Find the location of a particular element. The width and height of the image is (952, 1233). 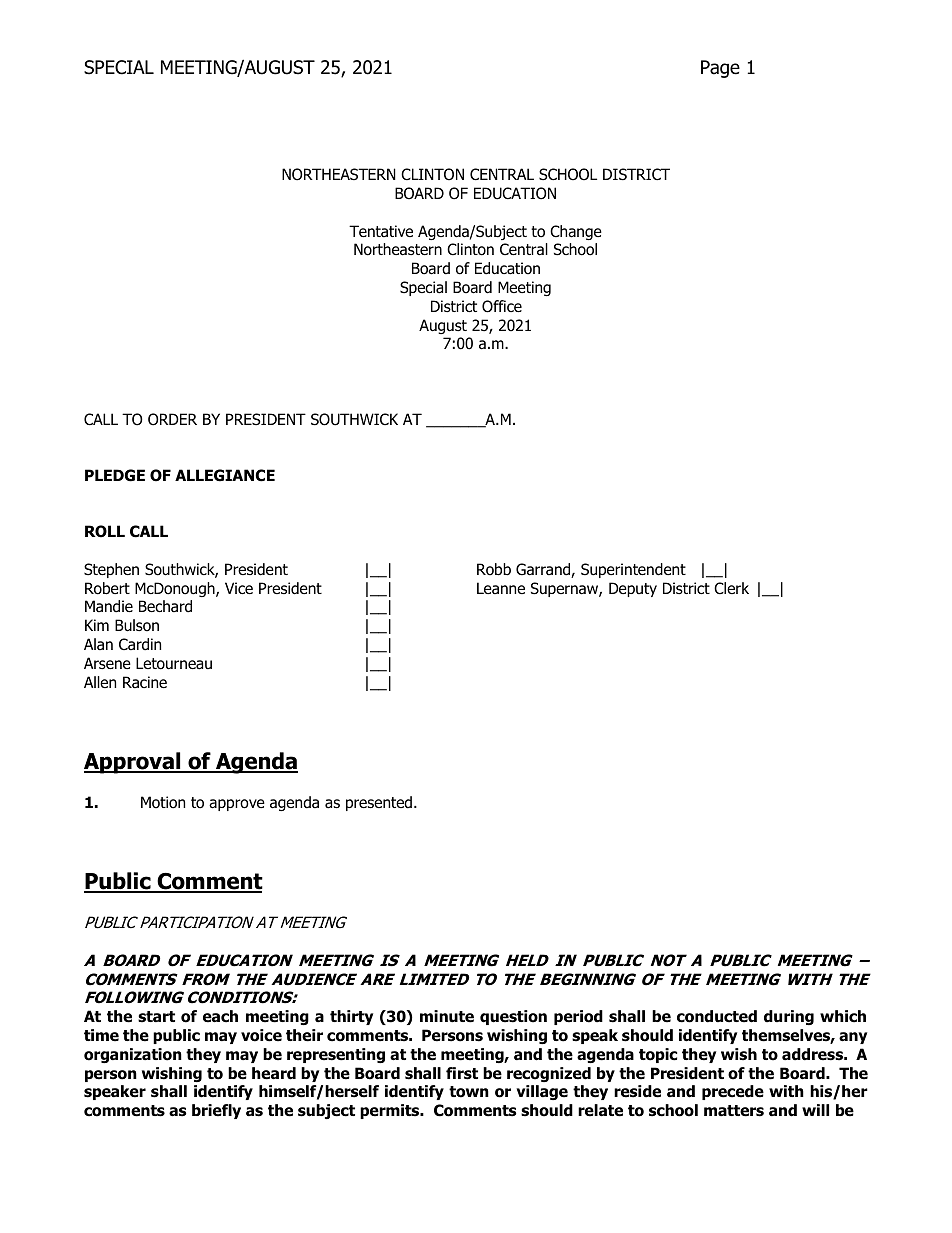

presented is located at coordinates (379, 803).
